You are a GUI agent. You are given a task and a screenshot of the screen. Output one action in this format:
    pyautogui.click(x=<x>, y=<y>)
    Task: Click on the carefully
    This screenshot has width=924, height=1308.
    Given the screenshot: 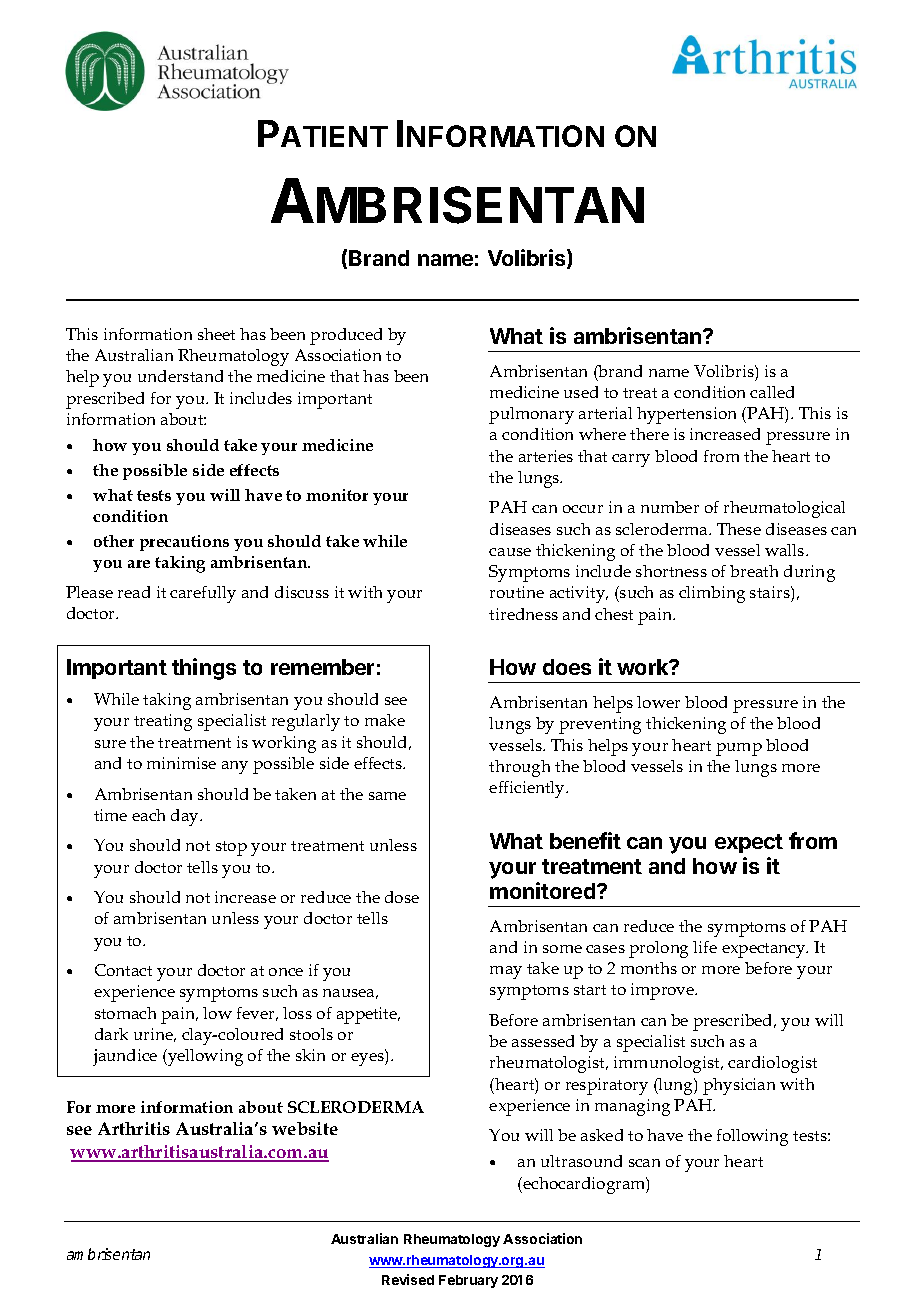 What is the action you would take?
    pyautogui.click(x=203, y=594)
